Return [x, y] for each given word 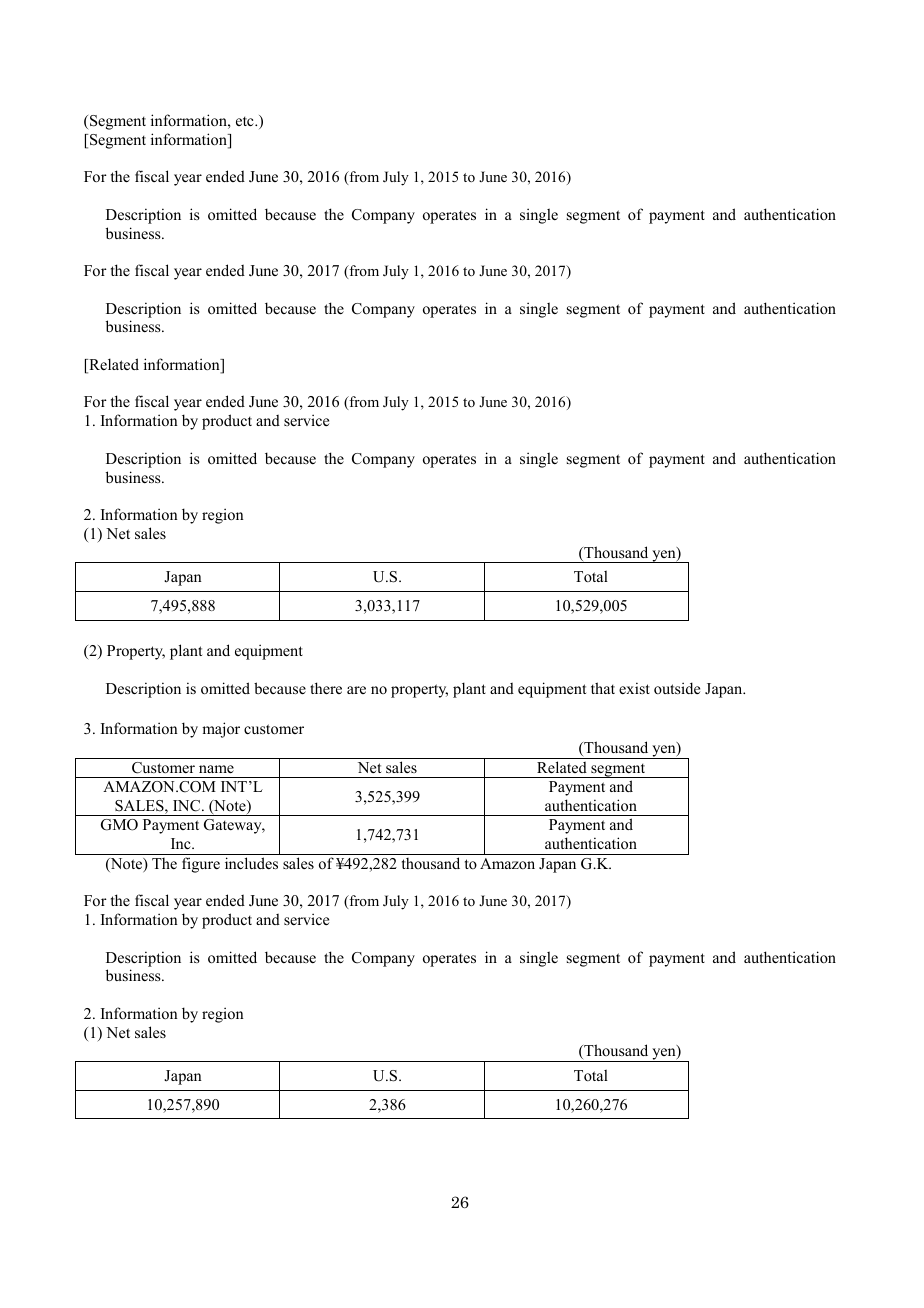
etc [246, 121]
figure [201, 865]
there [326, 688]
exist [634, 688]
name [216, 769]
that [603, 688]
